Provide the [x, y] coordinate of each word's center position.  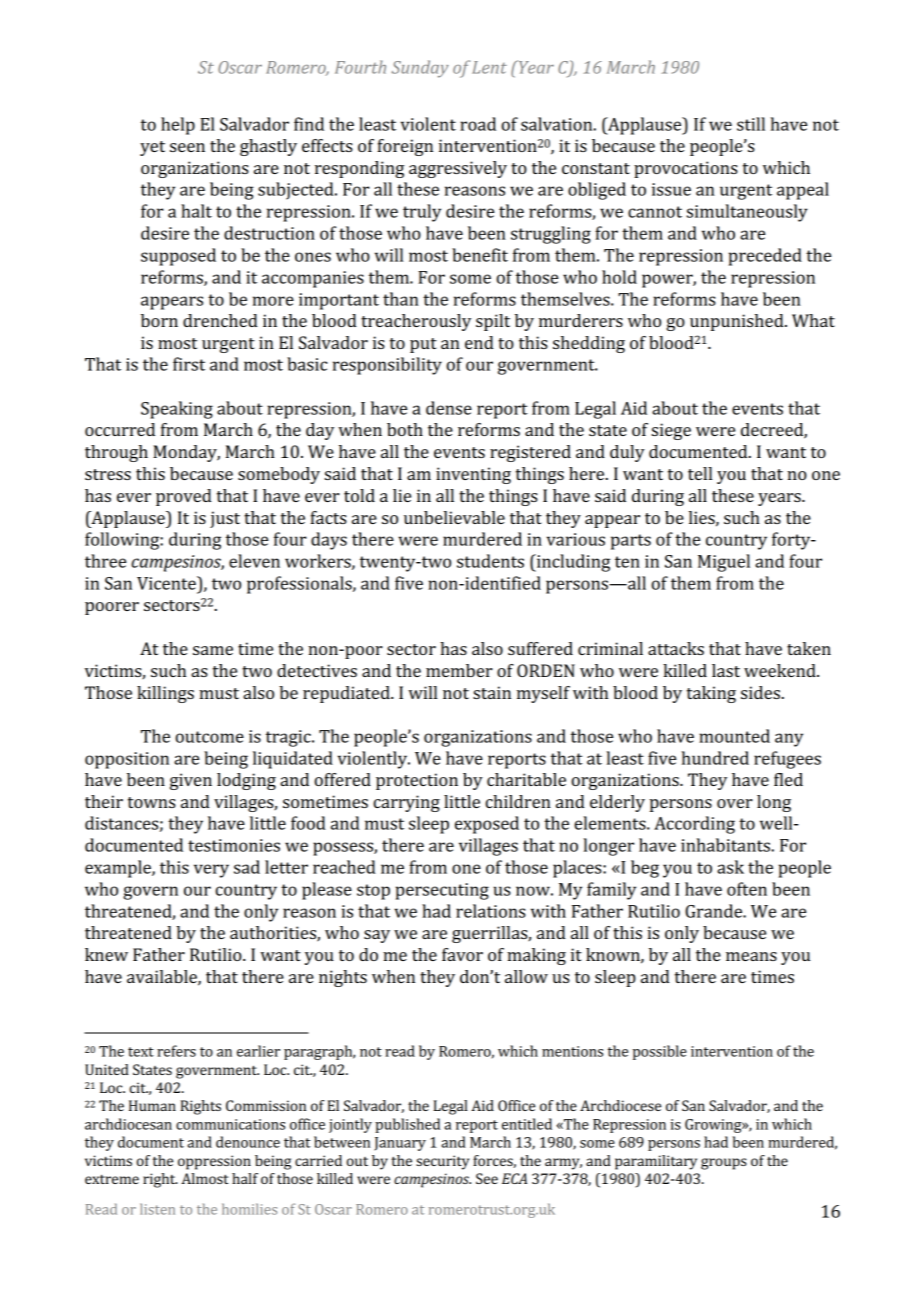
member [459, 670]
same [213, 650]
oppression [214, 1162]
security [442, 1162]
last [726, 670]
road [478, 124]
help [178, 126]
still [751, 124]
